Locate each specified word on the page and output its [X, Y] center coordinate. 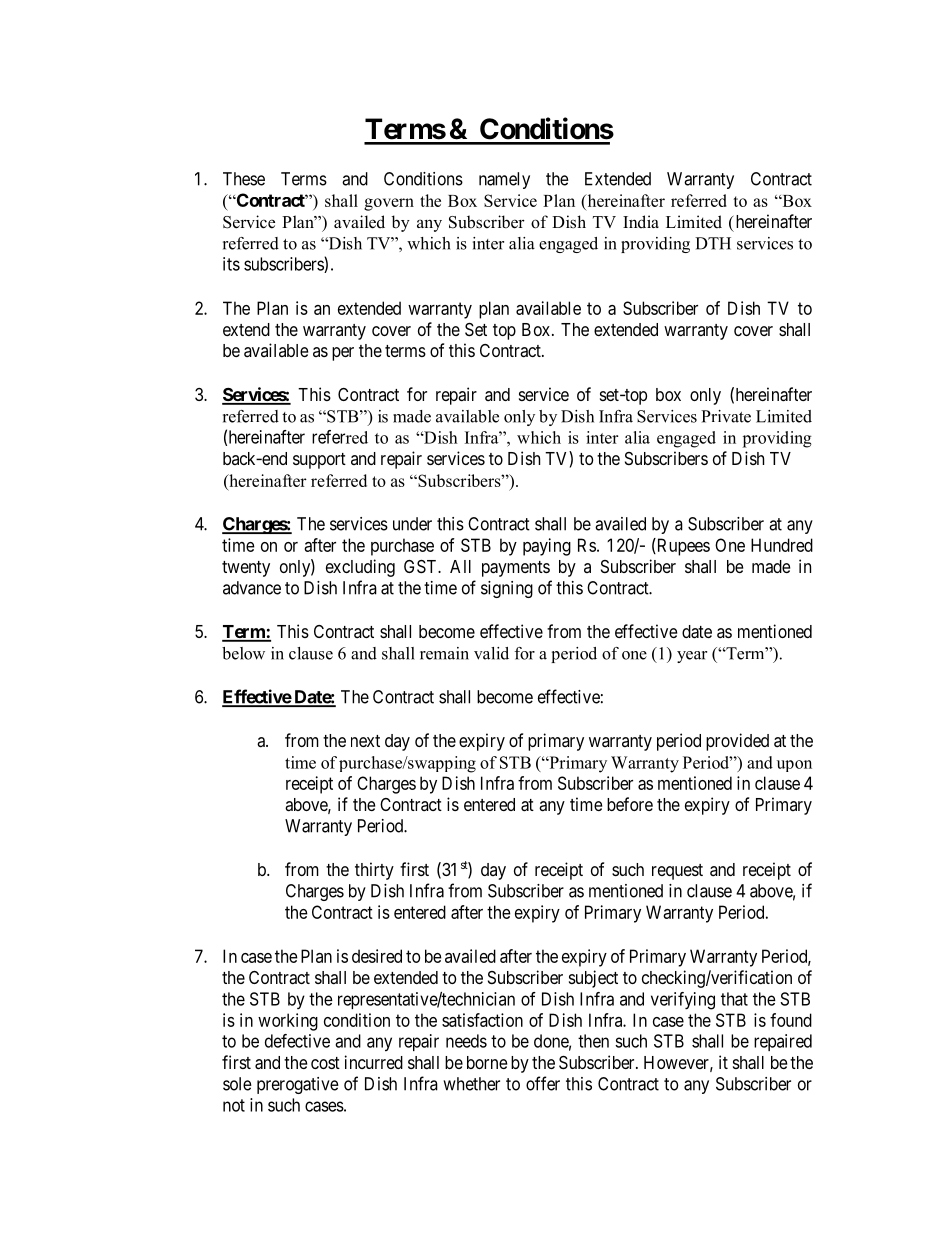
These [244, 179]
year [692, 657]
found [791, 1020]
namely [504, 180]
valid [491, 653]
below [243, 653]
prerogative [298, 1085]
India [641, 222]
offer [543, 1083]
